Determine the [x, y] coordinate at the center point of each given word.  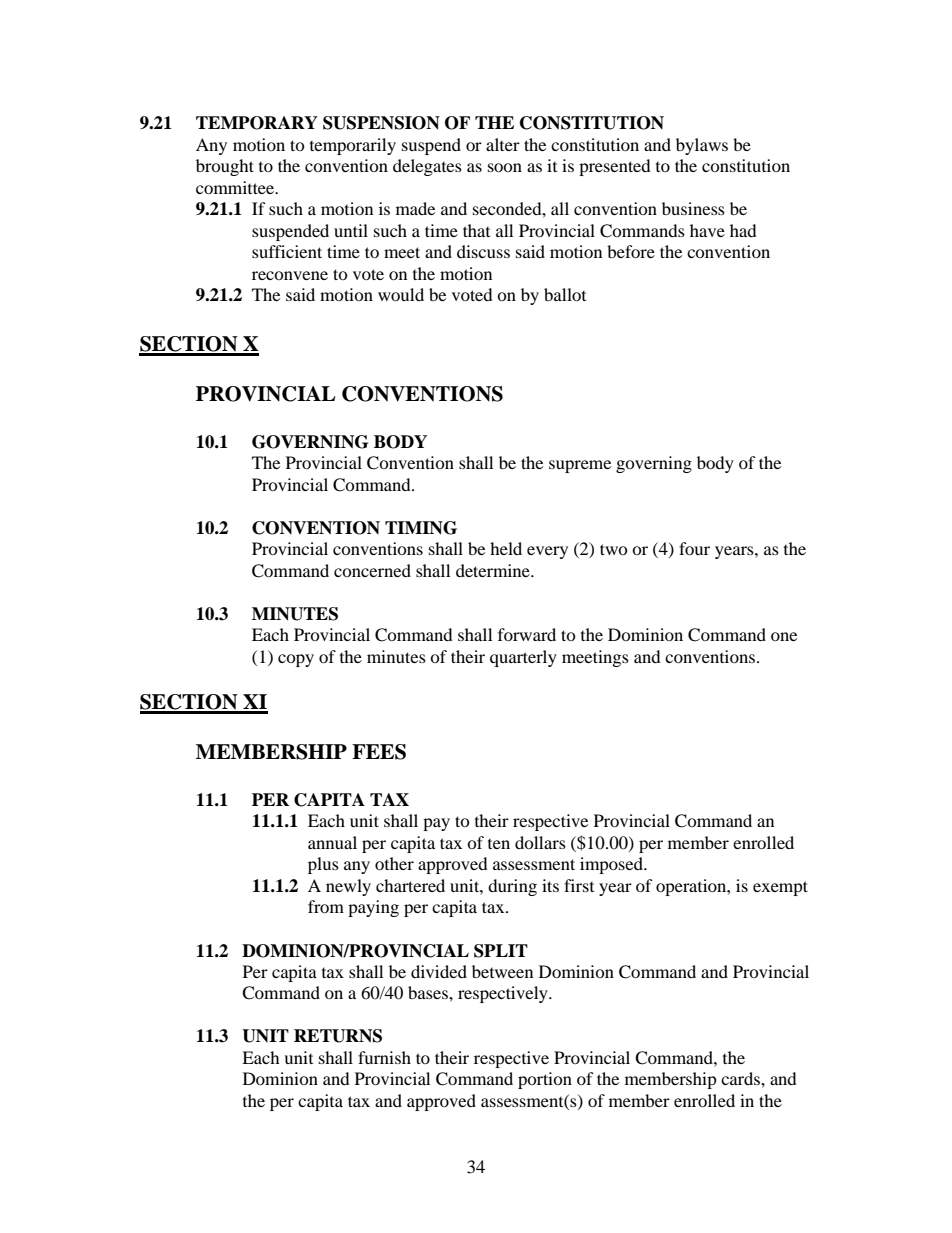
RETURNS [338, 1036]
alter [503, 144]
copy [296, 660]
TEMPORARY [257, 123]
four [694, 548]
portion [545, 1080]
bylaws [702, 146]
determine [494, 570]
